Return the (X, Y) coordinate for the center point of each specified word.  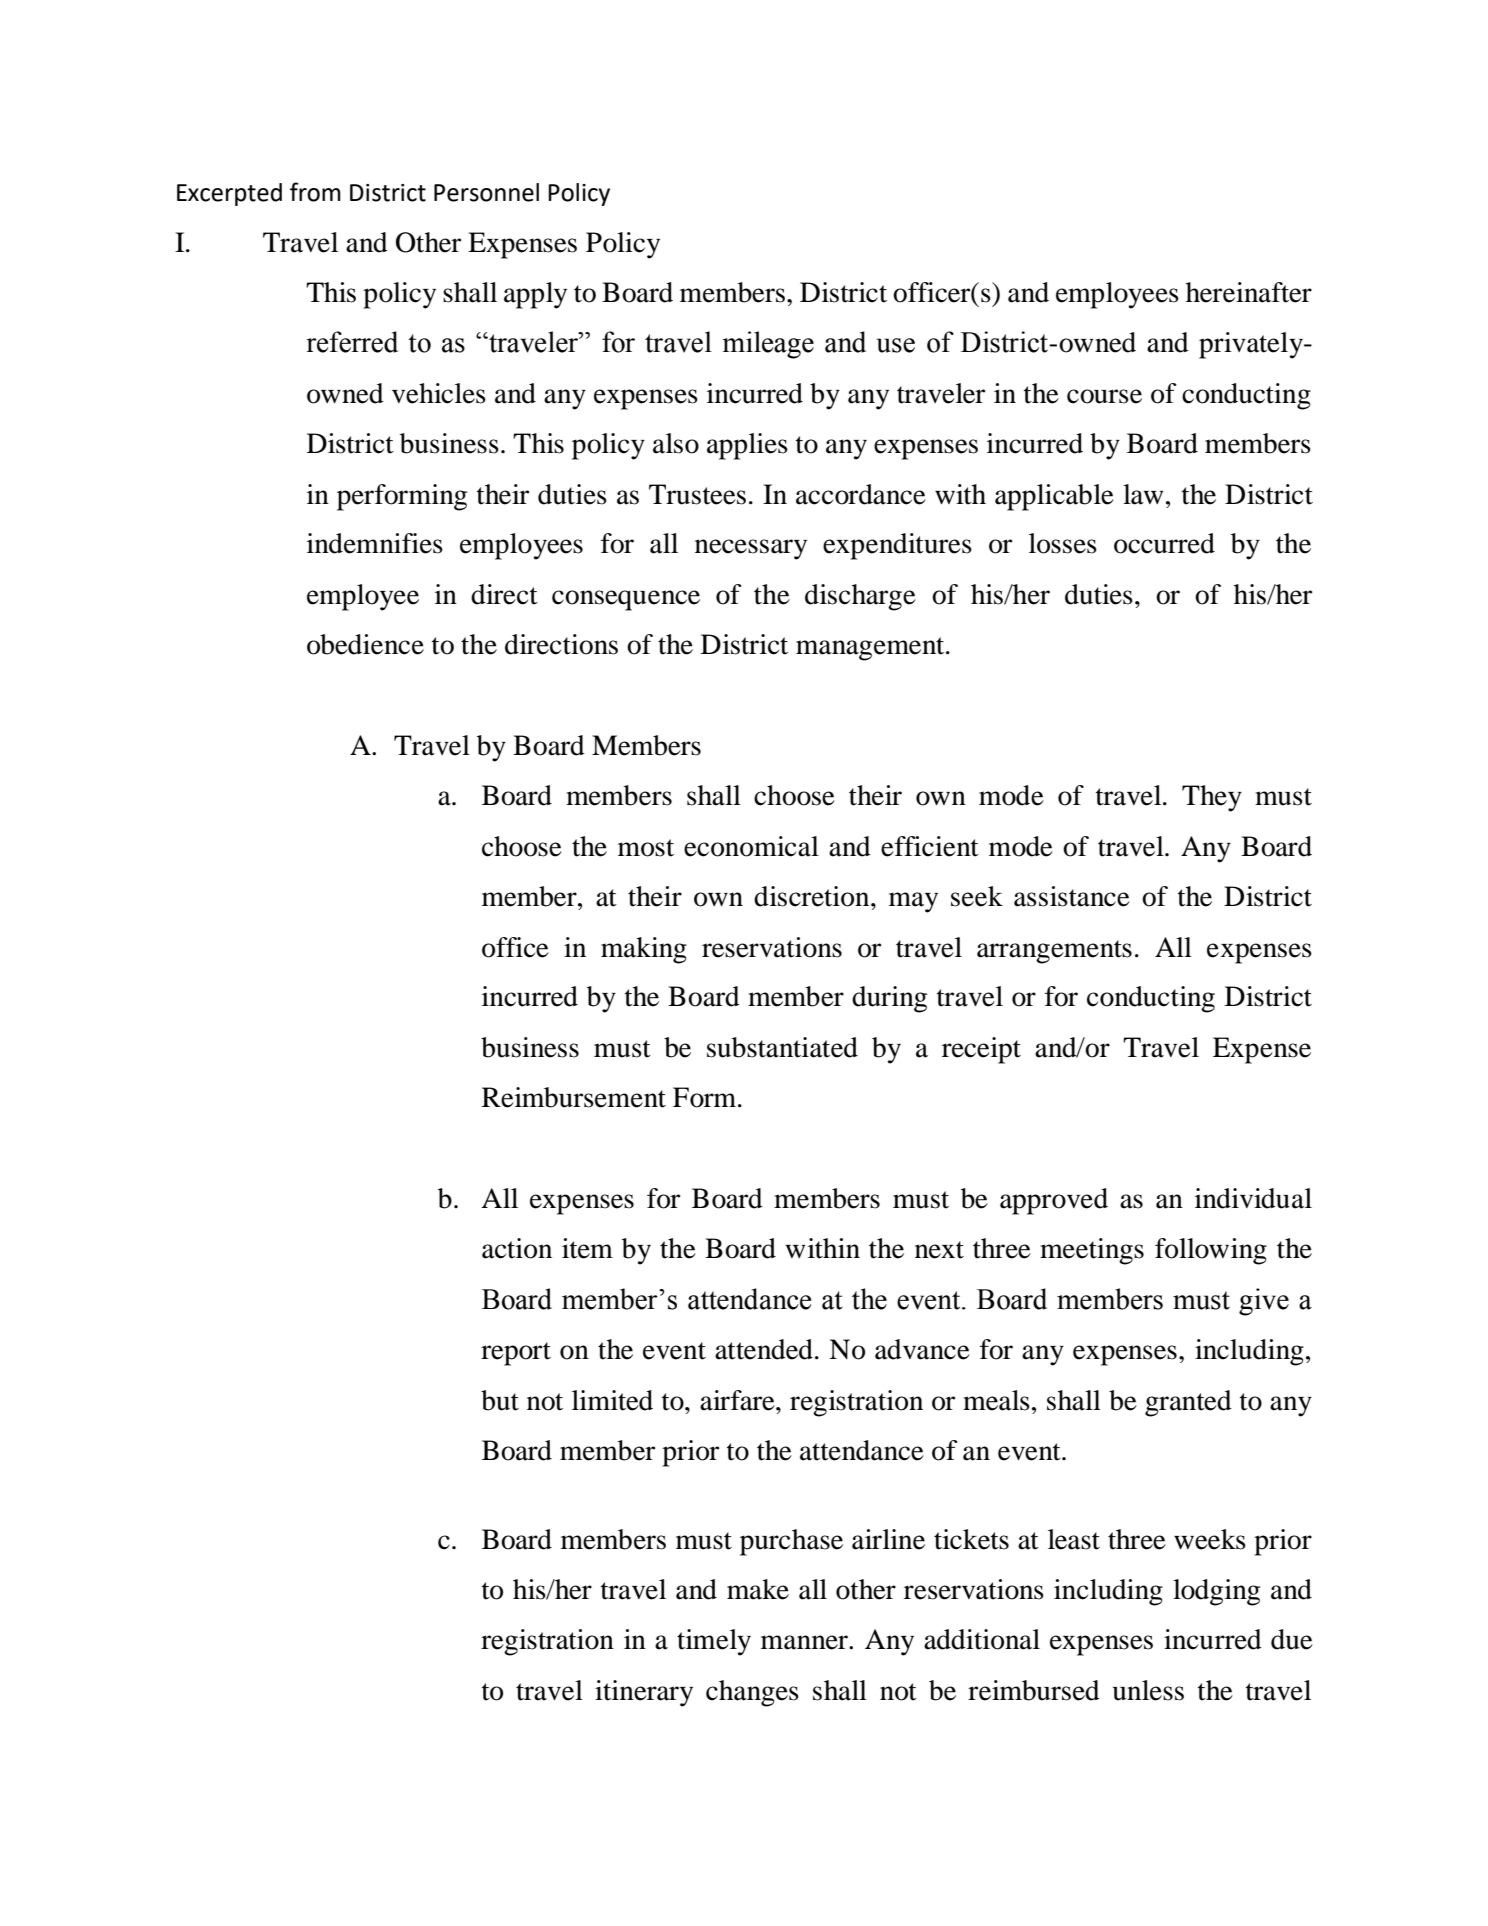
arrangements (1054, 952)
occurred (1164, 543)
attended (764, 1349)
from (315, 192)
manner (805, 1642)
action (517, 1248)
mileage (768, 345)
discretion (813, 896)
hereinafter (1249, 292)
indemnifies (375, 543)
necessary (751, 549)
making (644, 950)
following (1211, 1251)
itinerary (644, 1693)
